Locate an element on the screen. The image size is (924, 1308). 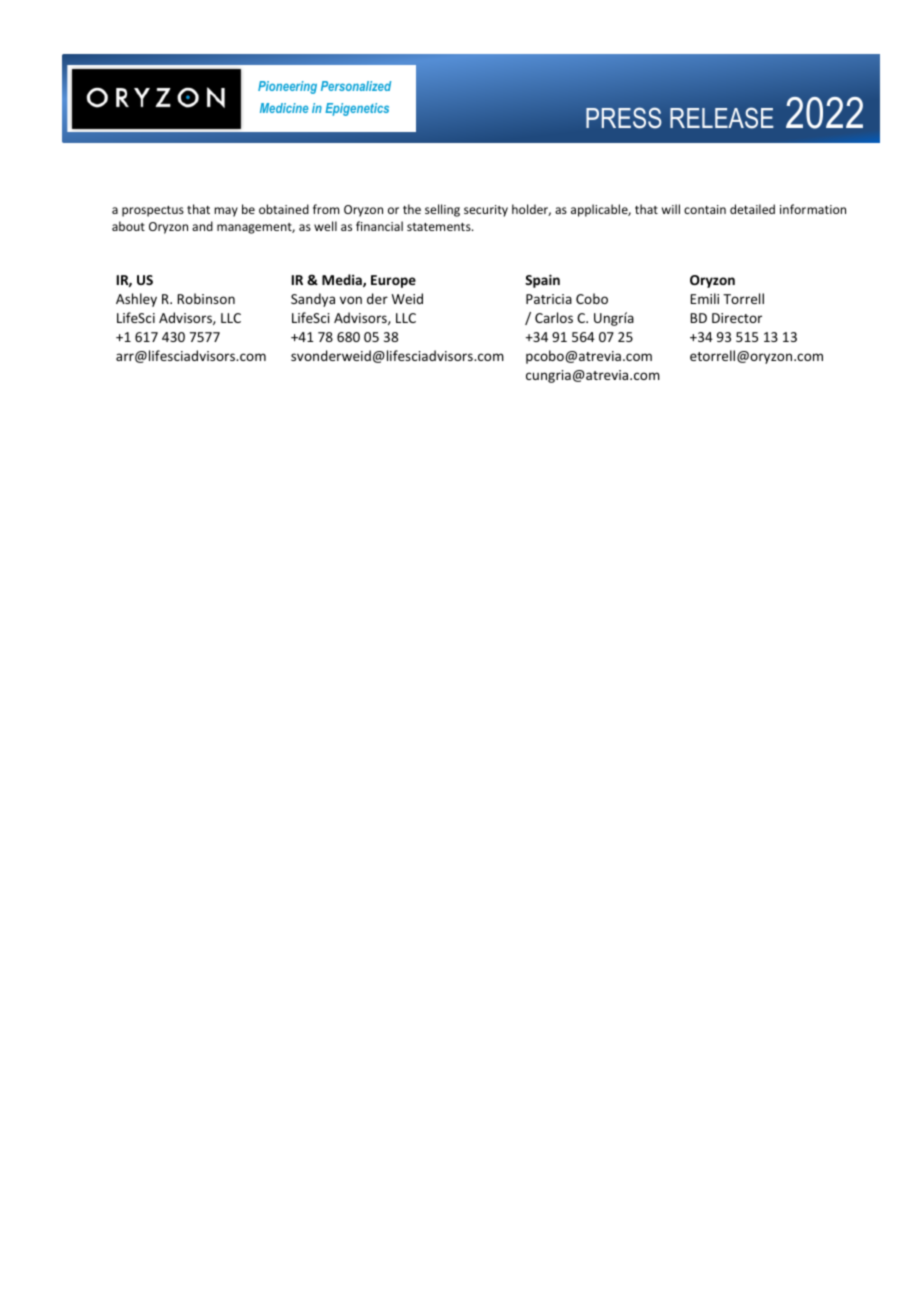
detailed is located at coordinates (752, 209).
